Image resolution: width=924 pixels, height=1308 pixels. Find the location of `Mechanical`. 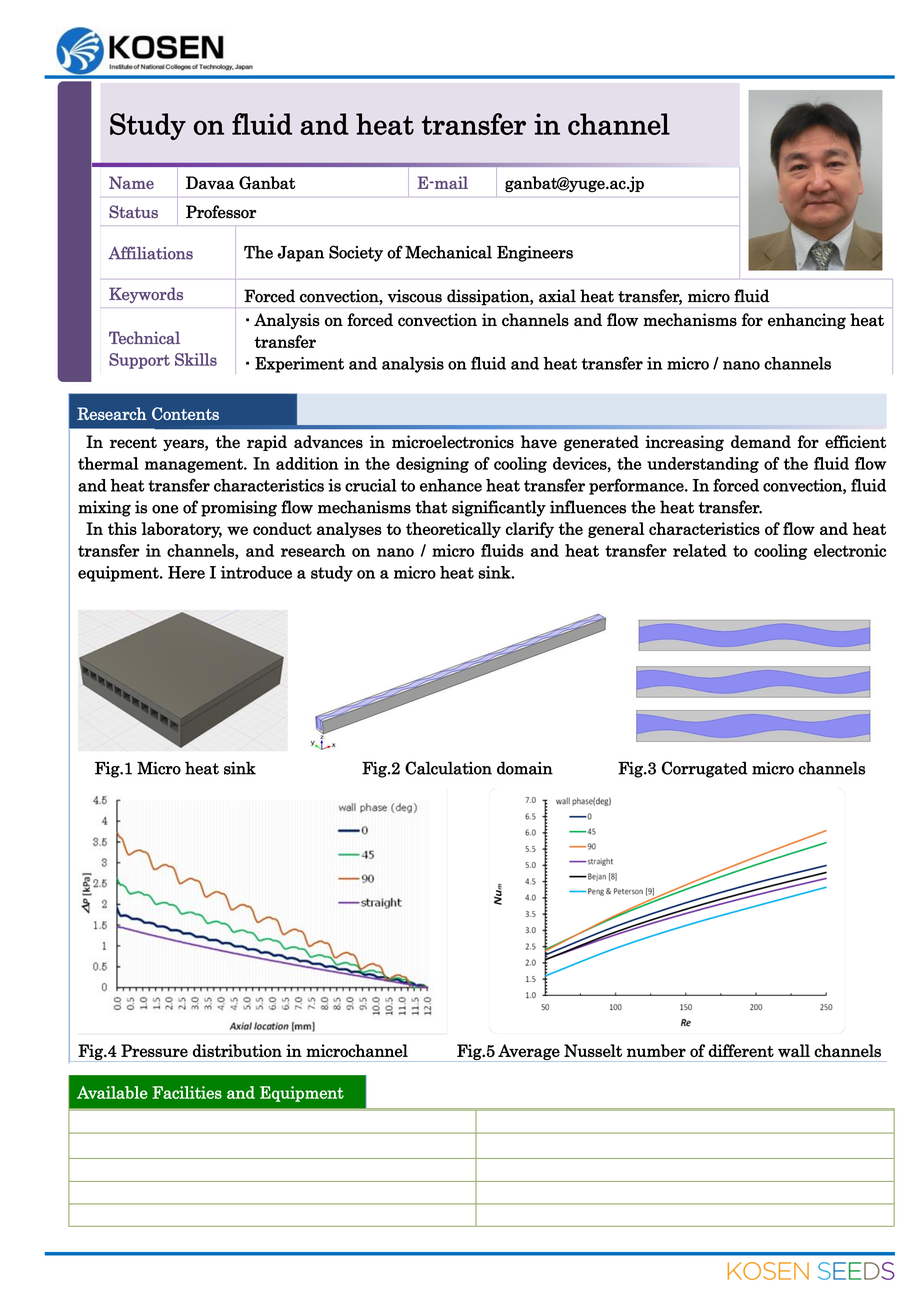

Mechanical is located at coordinates (448, 252).
